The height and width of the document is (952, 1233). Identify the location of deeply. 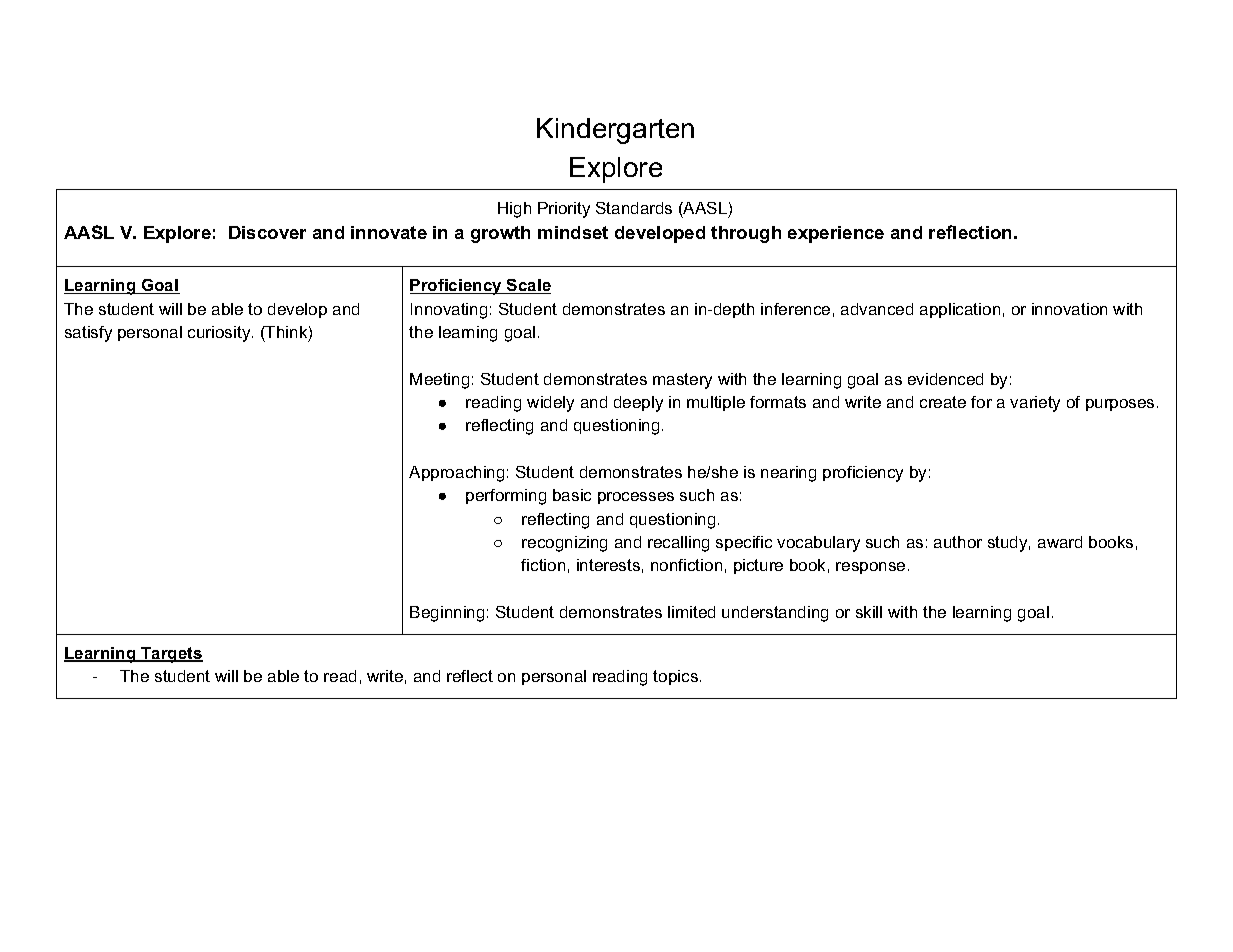
(638, 404).
